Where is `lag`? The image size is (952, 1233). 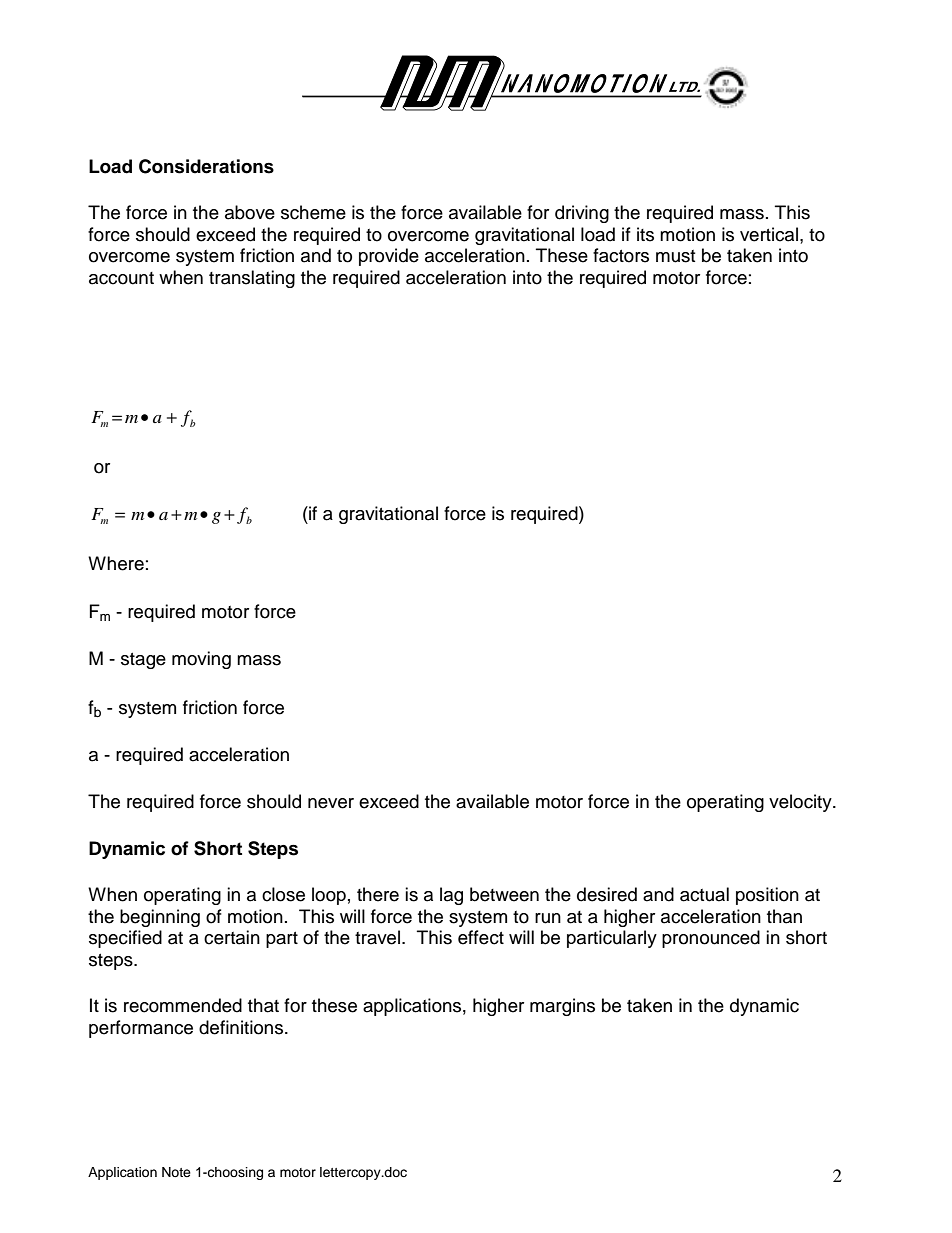
lag is located at coordinates (451, 896).
